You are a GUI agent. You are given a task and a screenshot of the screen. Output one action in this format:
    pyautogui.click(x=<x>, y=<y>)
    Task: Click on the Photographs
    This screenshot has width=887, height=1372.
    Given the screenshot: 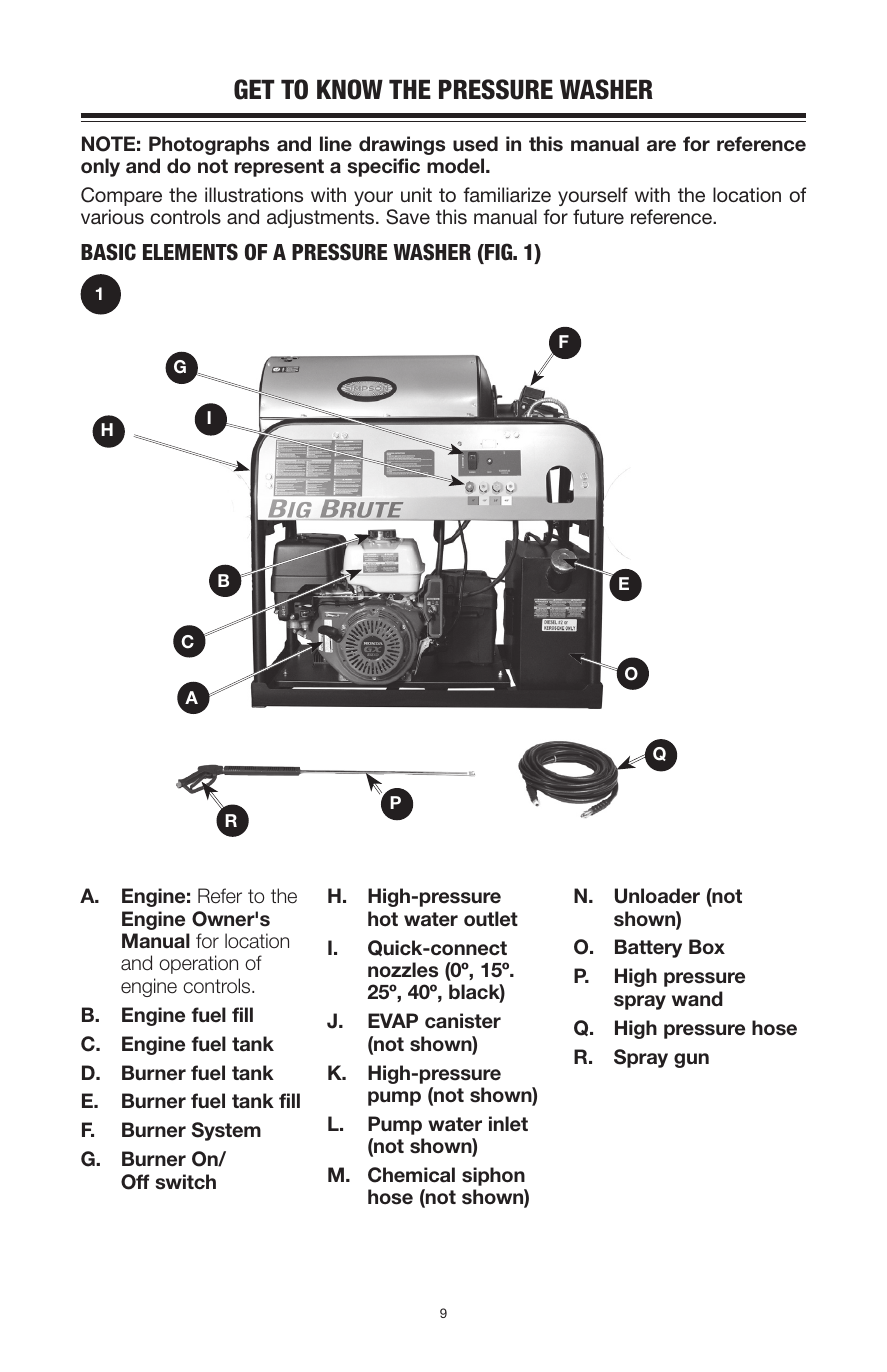 What is the action you would take?
    pyautogui.click(x=209, y=145)
